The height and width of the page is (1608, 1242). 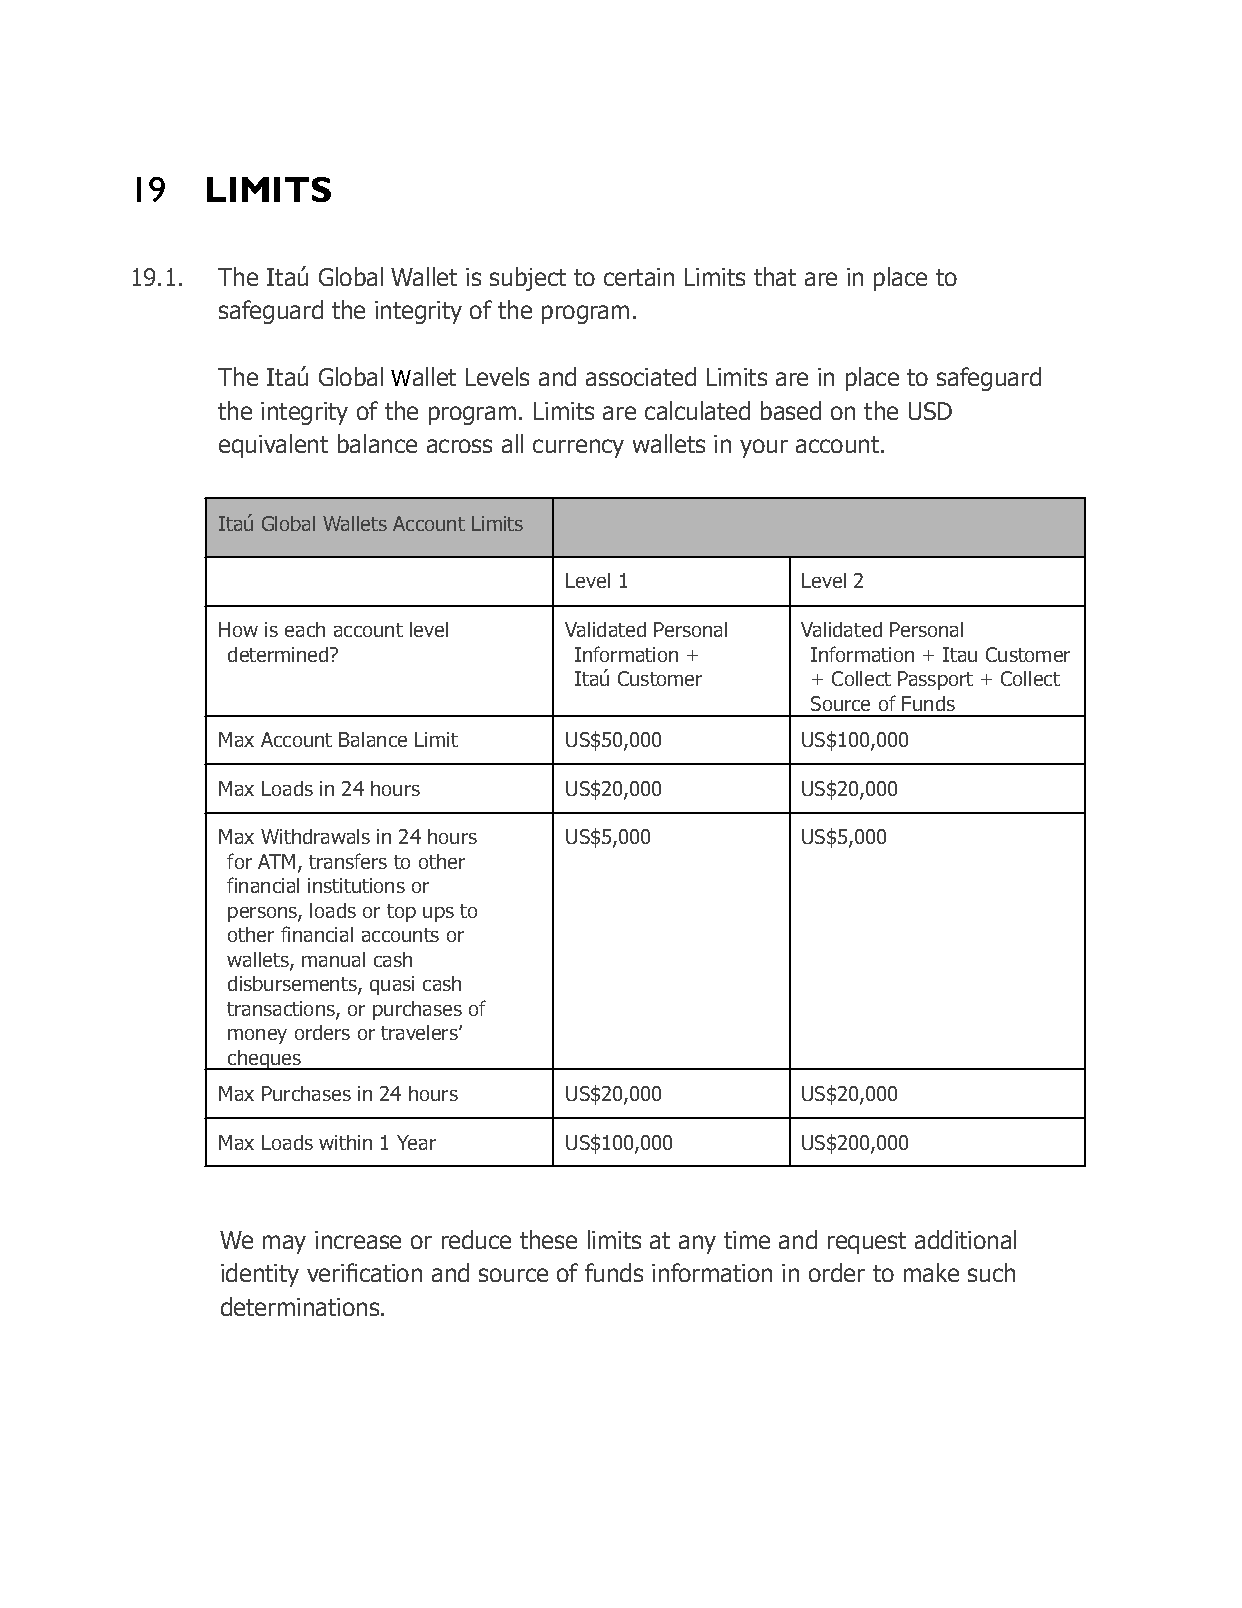 I want to click on these, so click(x=548, y=1239).
